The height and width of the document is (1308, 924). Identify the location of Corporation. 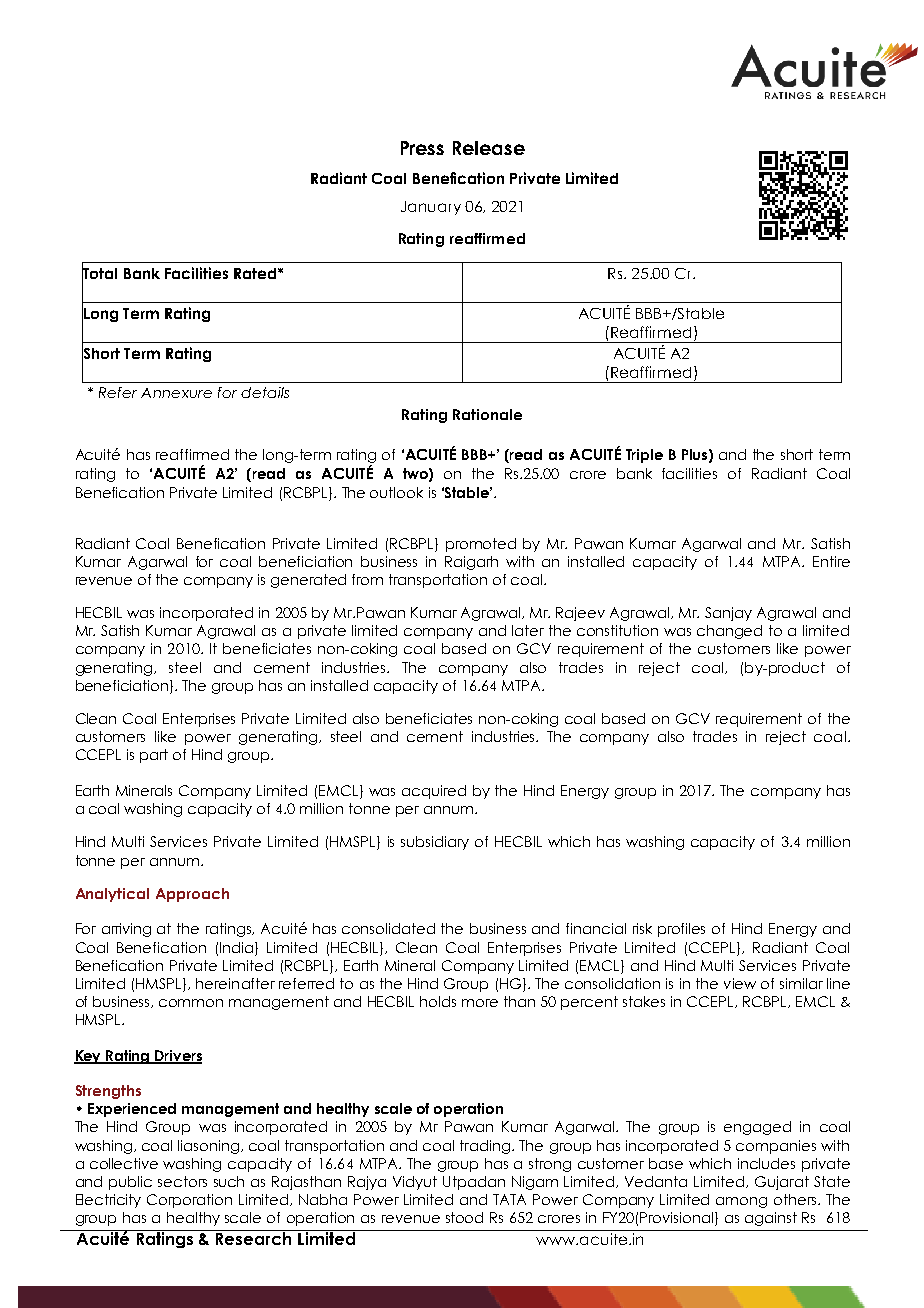
(189, 1201).
